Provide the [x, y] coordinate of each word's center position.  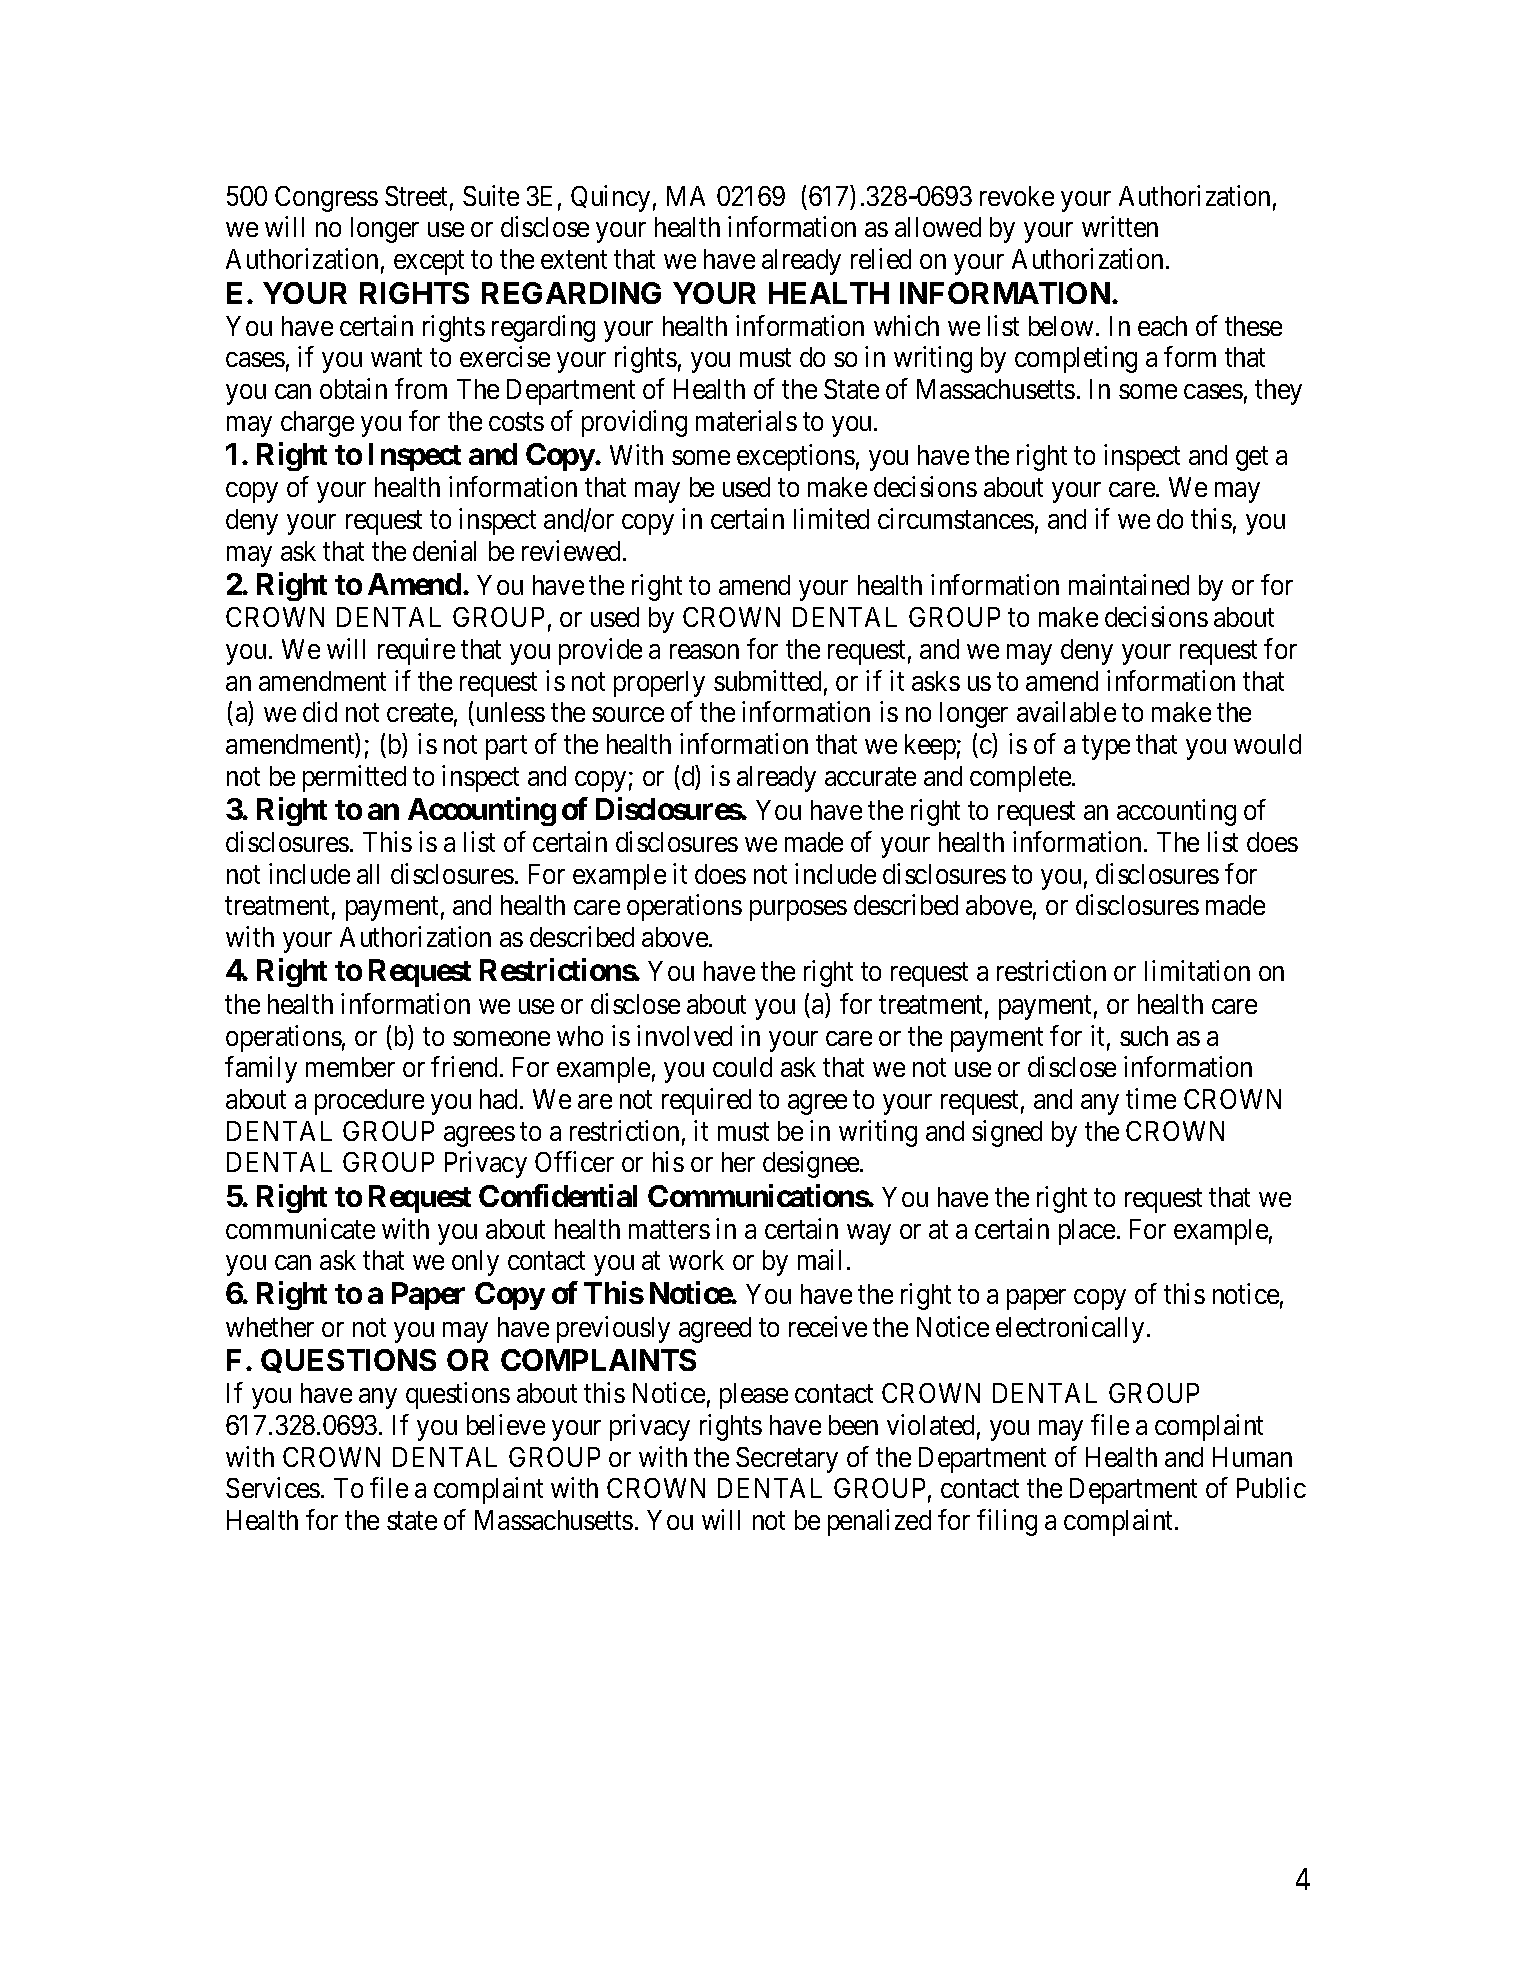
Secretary [787, 1460]
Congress [326, 199]
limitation [1197, 970]
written [1120, 227]
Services [273, 1487]
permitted [354, 778]
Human [1252, 1457]
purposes [798, 911]
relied [881, 258]
